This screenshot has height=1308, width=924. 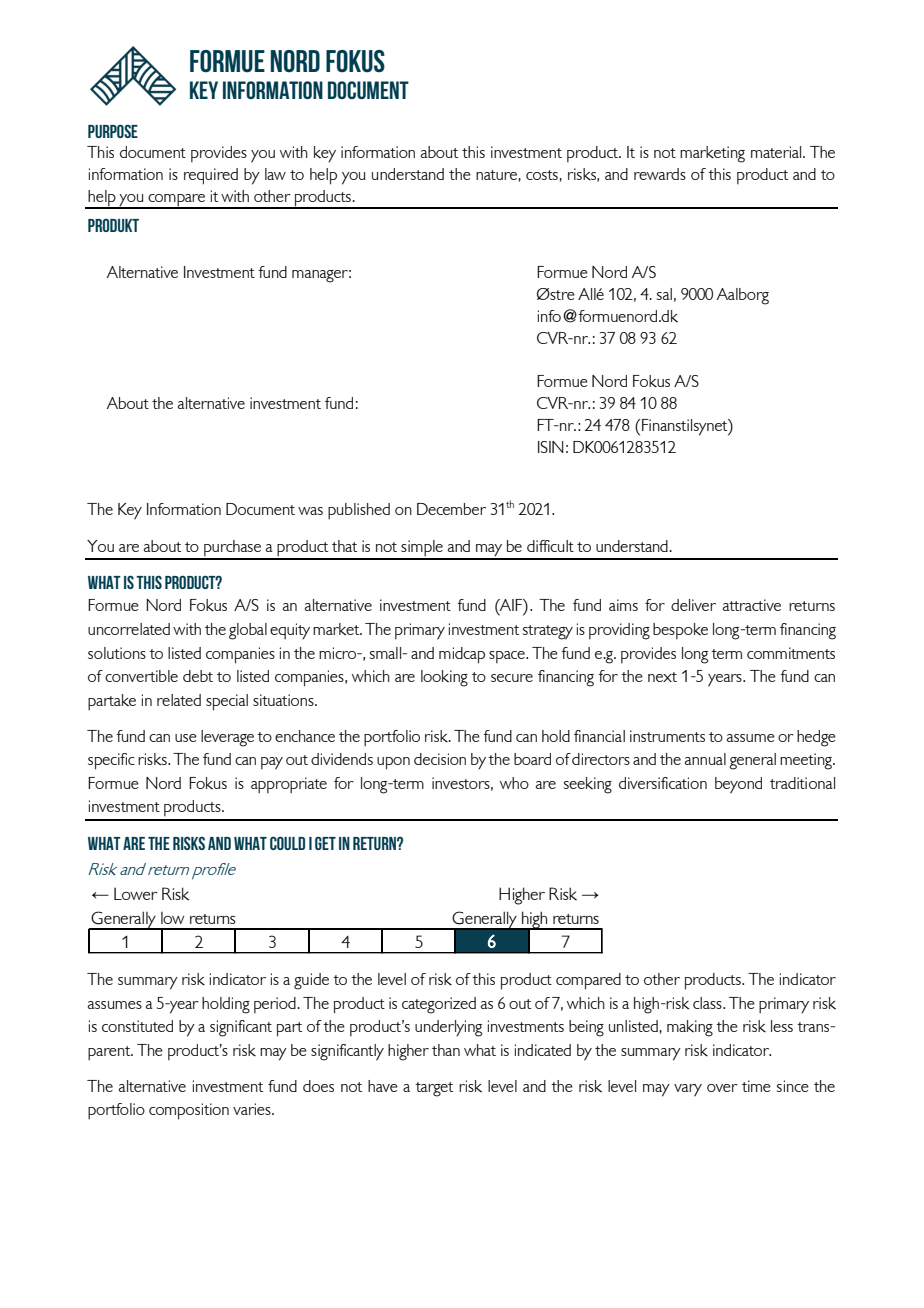 What do you see at coordinates (508, 657) in the screenshot?
I see `space` at bounding box center [508, 657].
